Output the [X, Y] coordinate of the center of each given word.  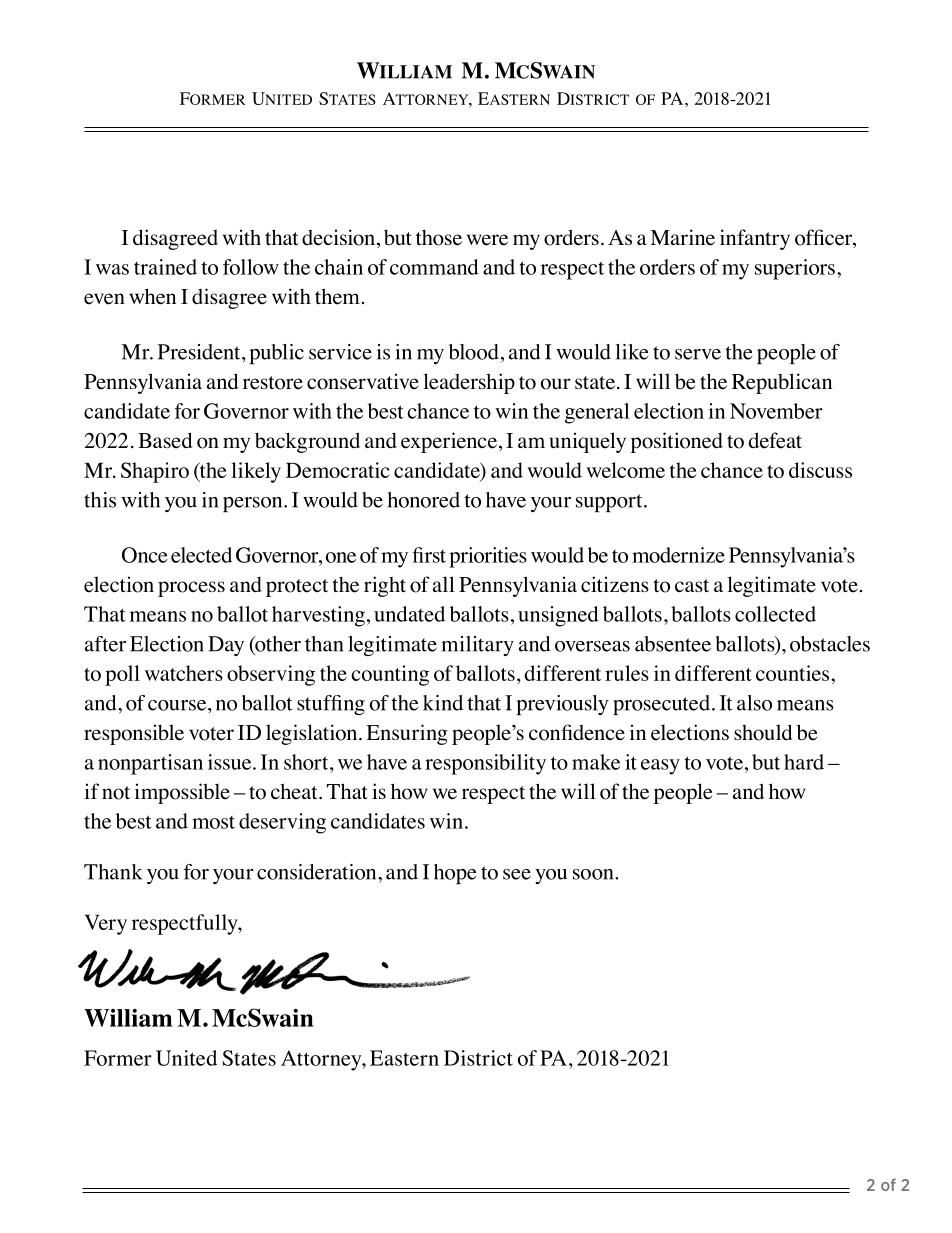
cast [692, 585]
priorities [488, 557]
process [191, 589]
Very [106, 925]
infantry [755, 239]
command [434, 267]
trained [165, 267]
